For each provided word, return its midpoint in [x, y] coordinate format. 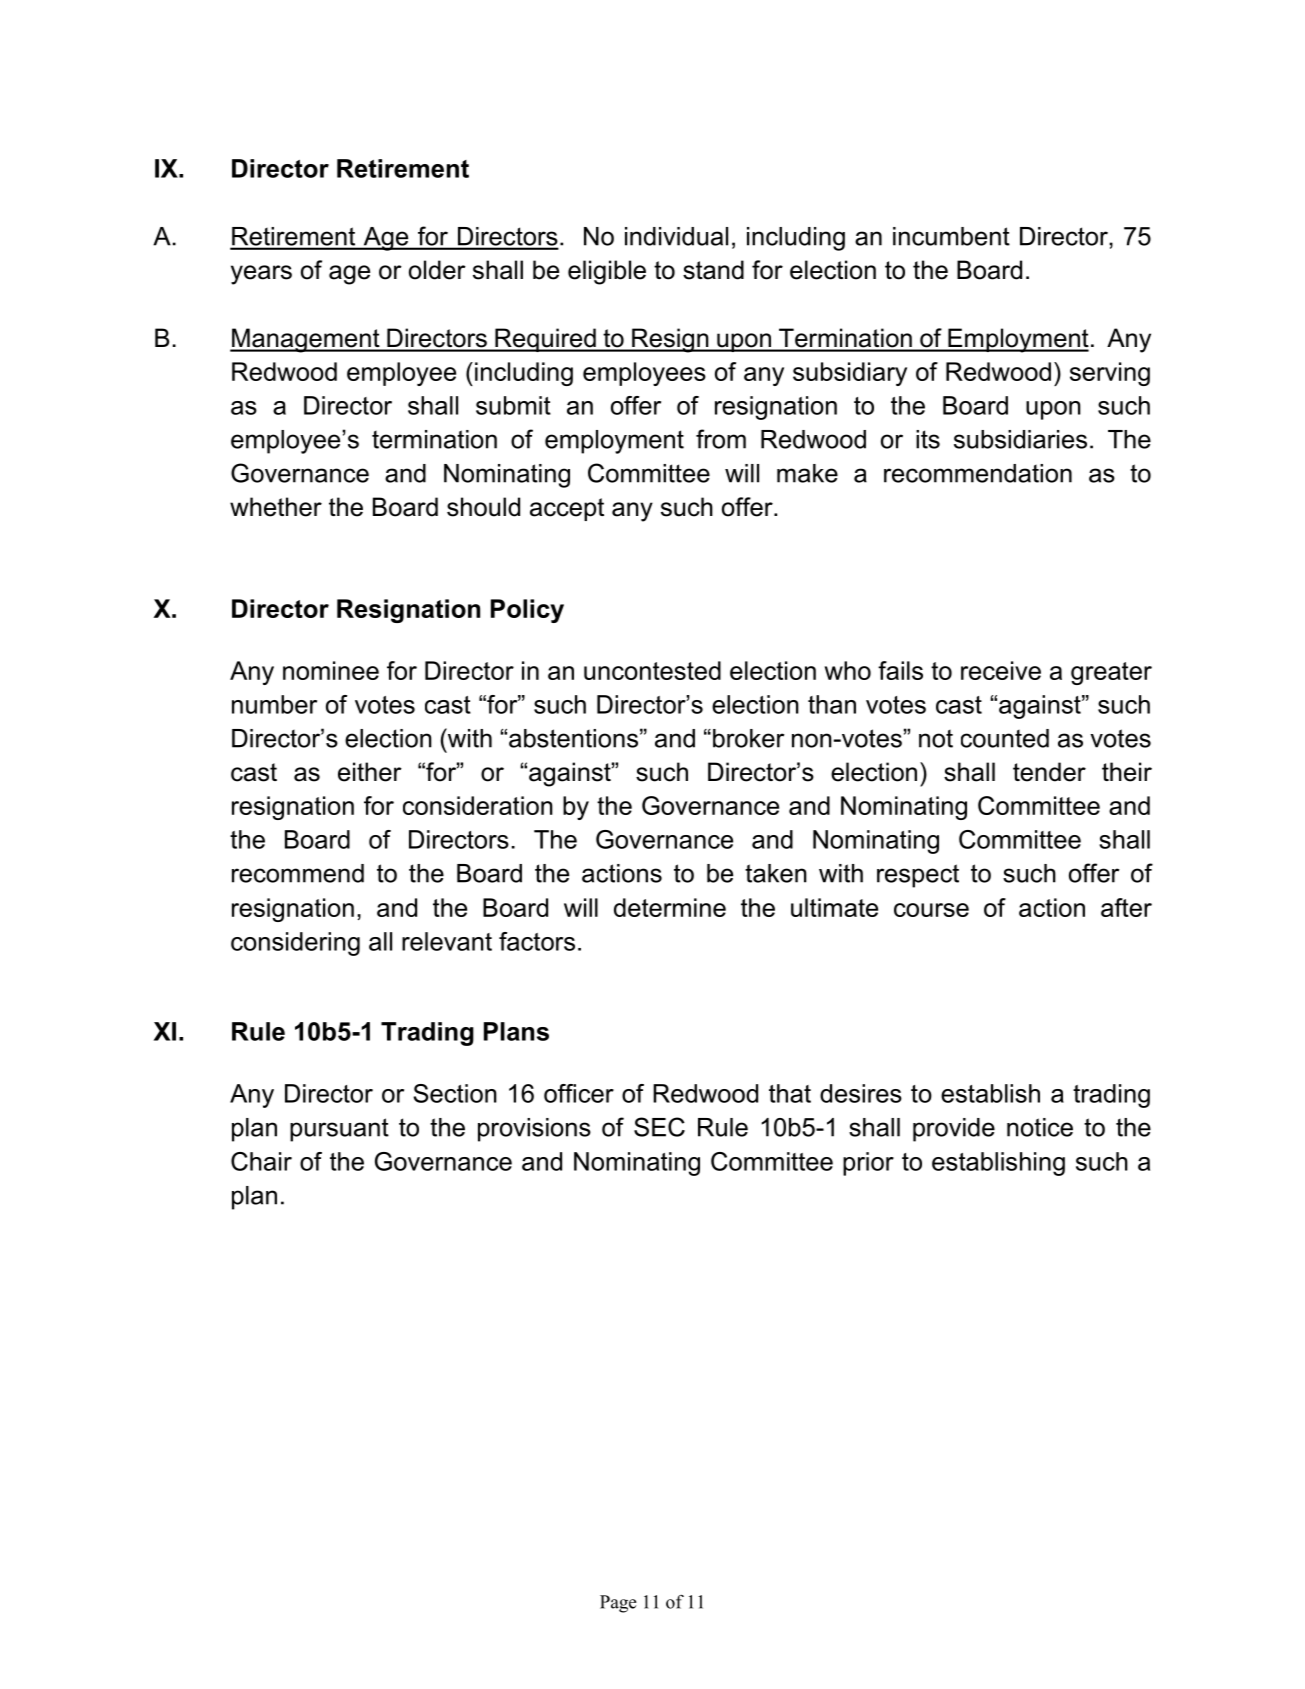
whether [276, 507]
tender [1049, 772]
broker [748, 738]
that [790, 1093]
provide [954, 1130]
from [721, 439]
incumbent [951, 236]
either [370, 772]
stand [713, 270]
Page [618, 1604]
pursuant [339, 1130]
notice [1040, 1127]
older [437, 270]
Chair [261, 1161]
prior [868, 1164]
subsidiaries [1020, 439]
